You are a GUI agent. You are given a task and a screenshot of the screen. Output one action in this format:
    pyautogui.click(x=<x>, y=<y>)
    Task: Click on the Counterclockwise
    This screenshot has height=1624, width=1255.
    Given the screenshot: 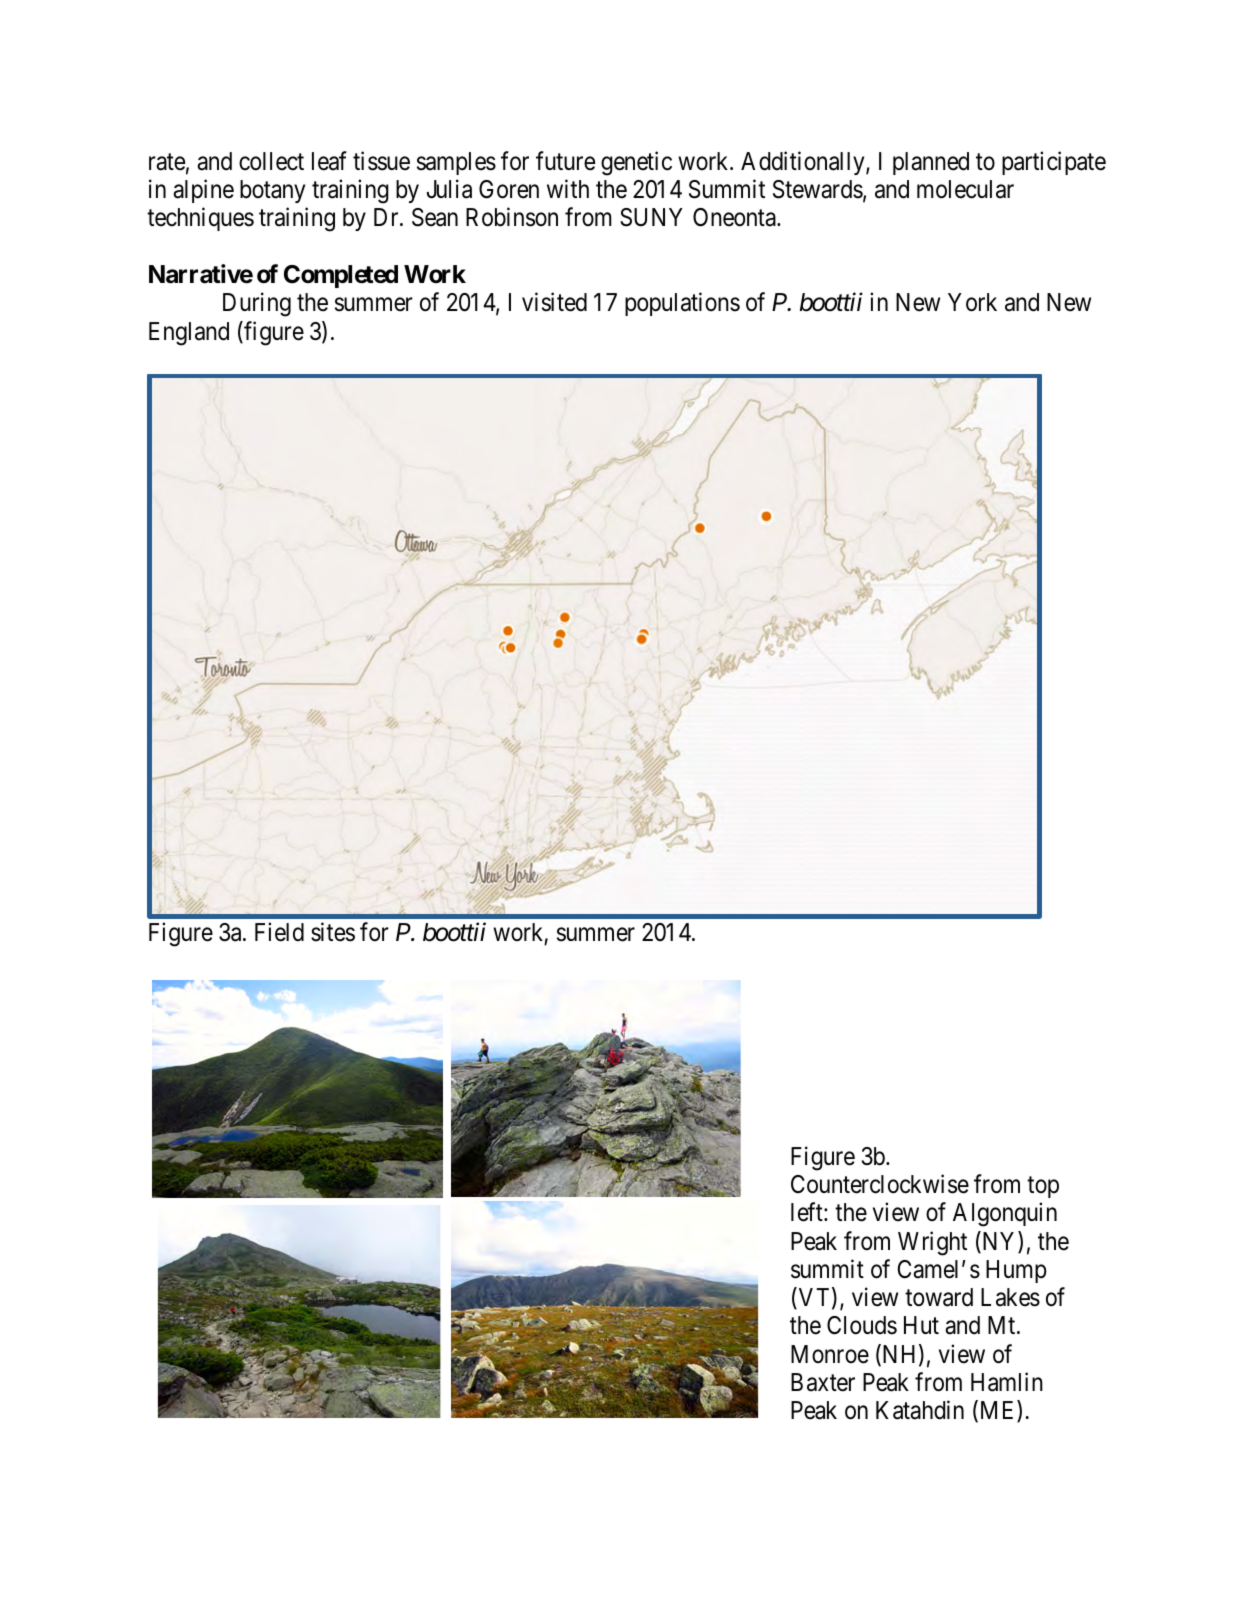 What is the action you would take?
    pyautogui.click(x=880, y=1184)
